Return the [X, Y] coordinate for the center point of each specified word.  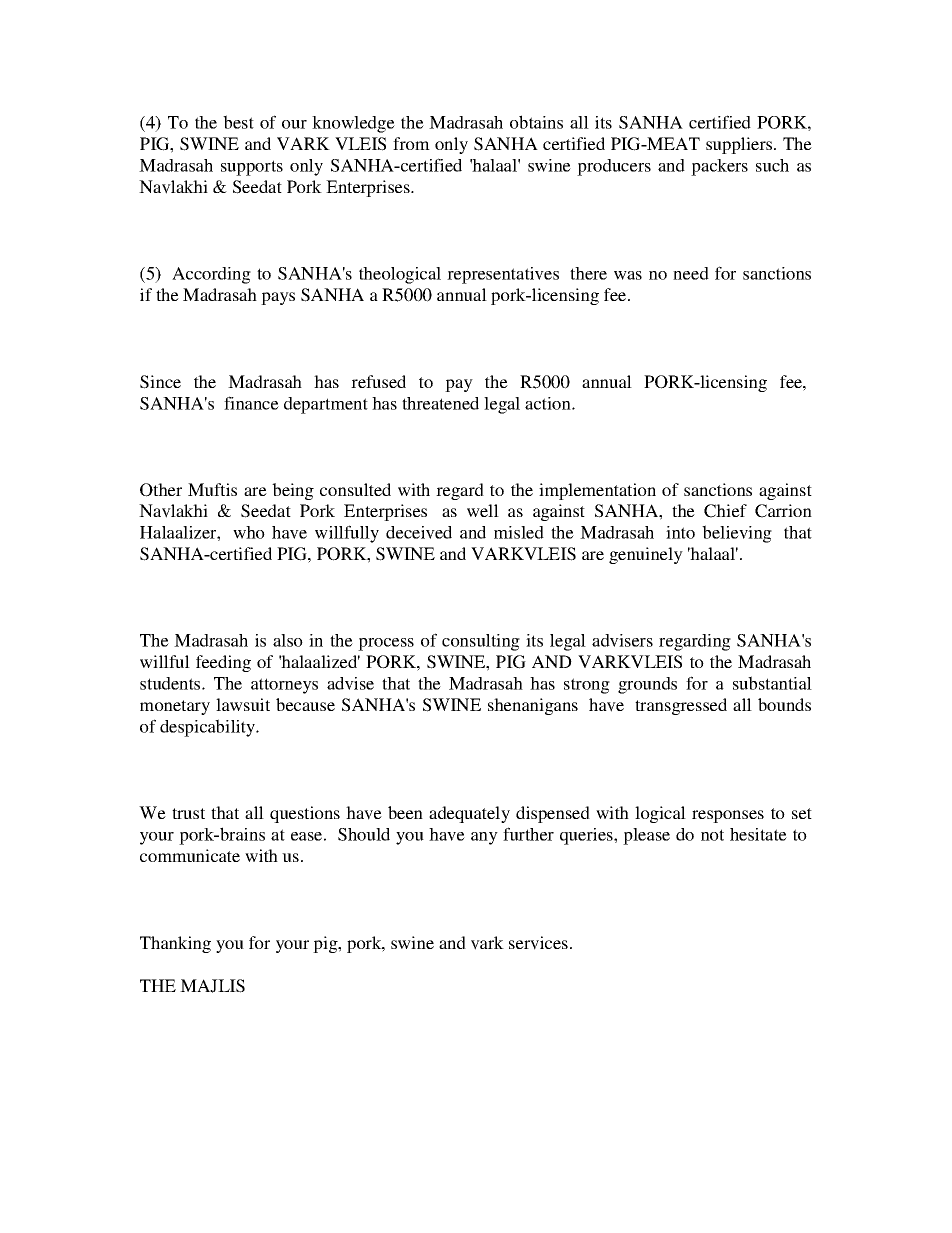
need [691, 273]
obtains [536, 122]
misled [519, 532]
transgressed [681, 706]
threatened [440, 403]
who [249, 532]
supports [252, 168]
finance [251, 403]
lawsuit [243, 704]
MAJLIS [212, 986]
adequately [469, 814]
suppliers [740, 145]
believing [737, 534]
